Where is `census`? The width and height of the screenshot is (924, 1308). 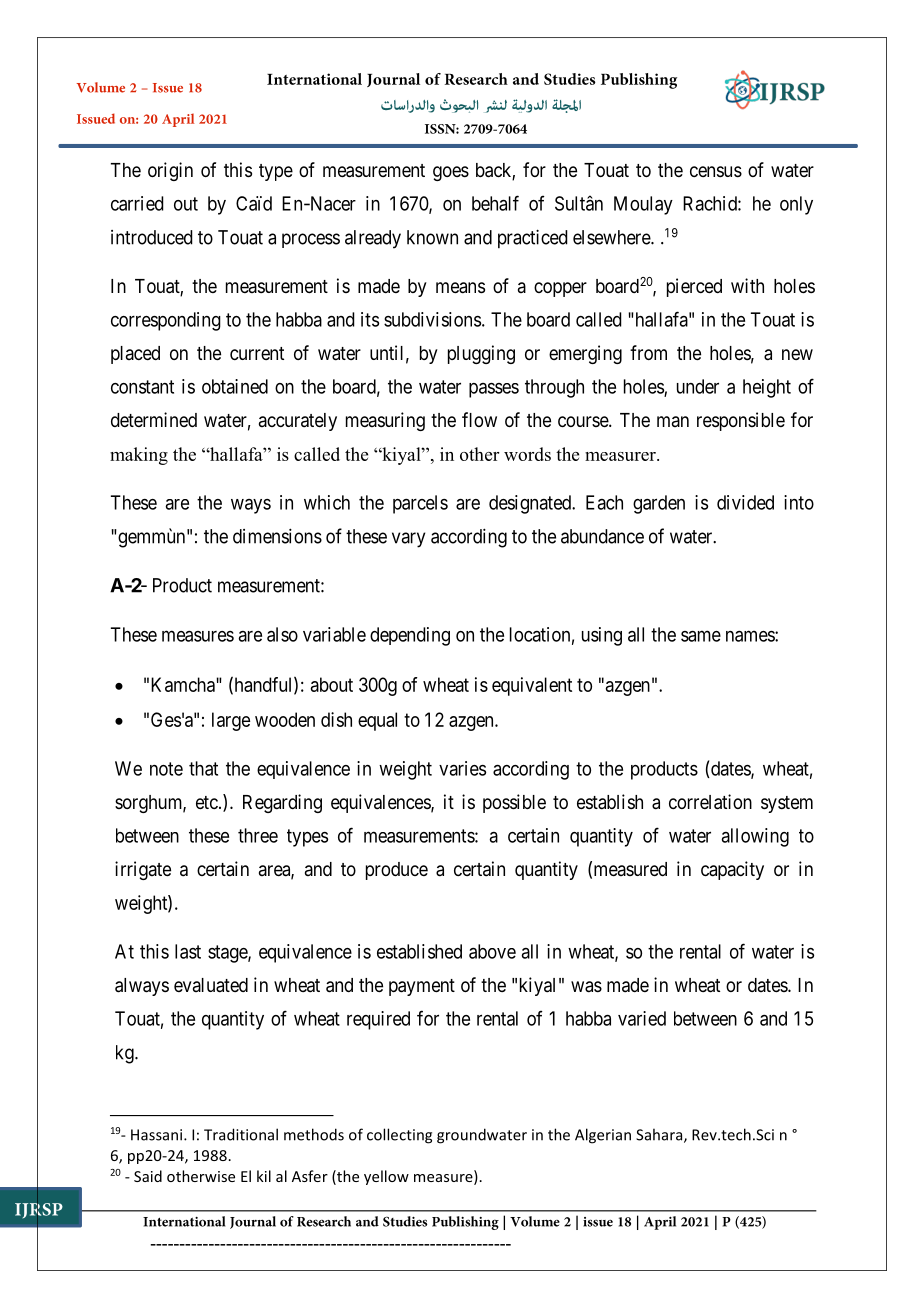 census is located at coordinates (716, 171).
